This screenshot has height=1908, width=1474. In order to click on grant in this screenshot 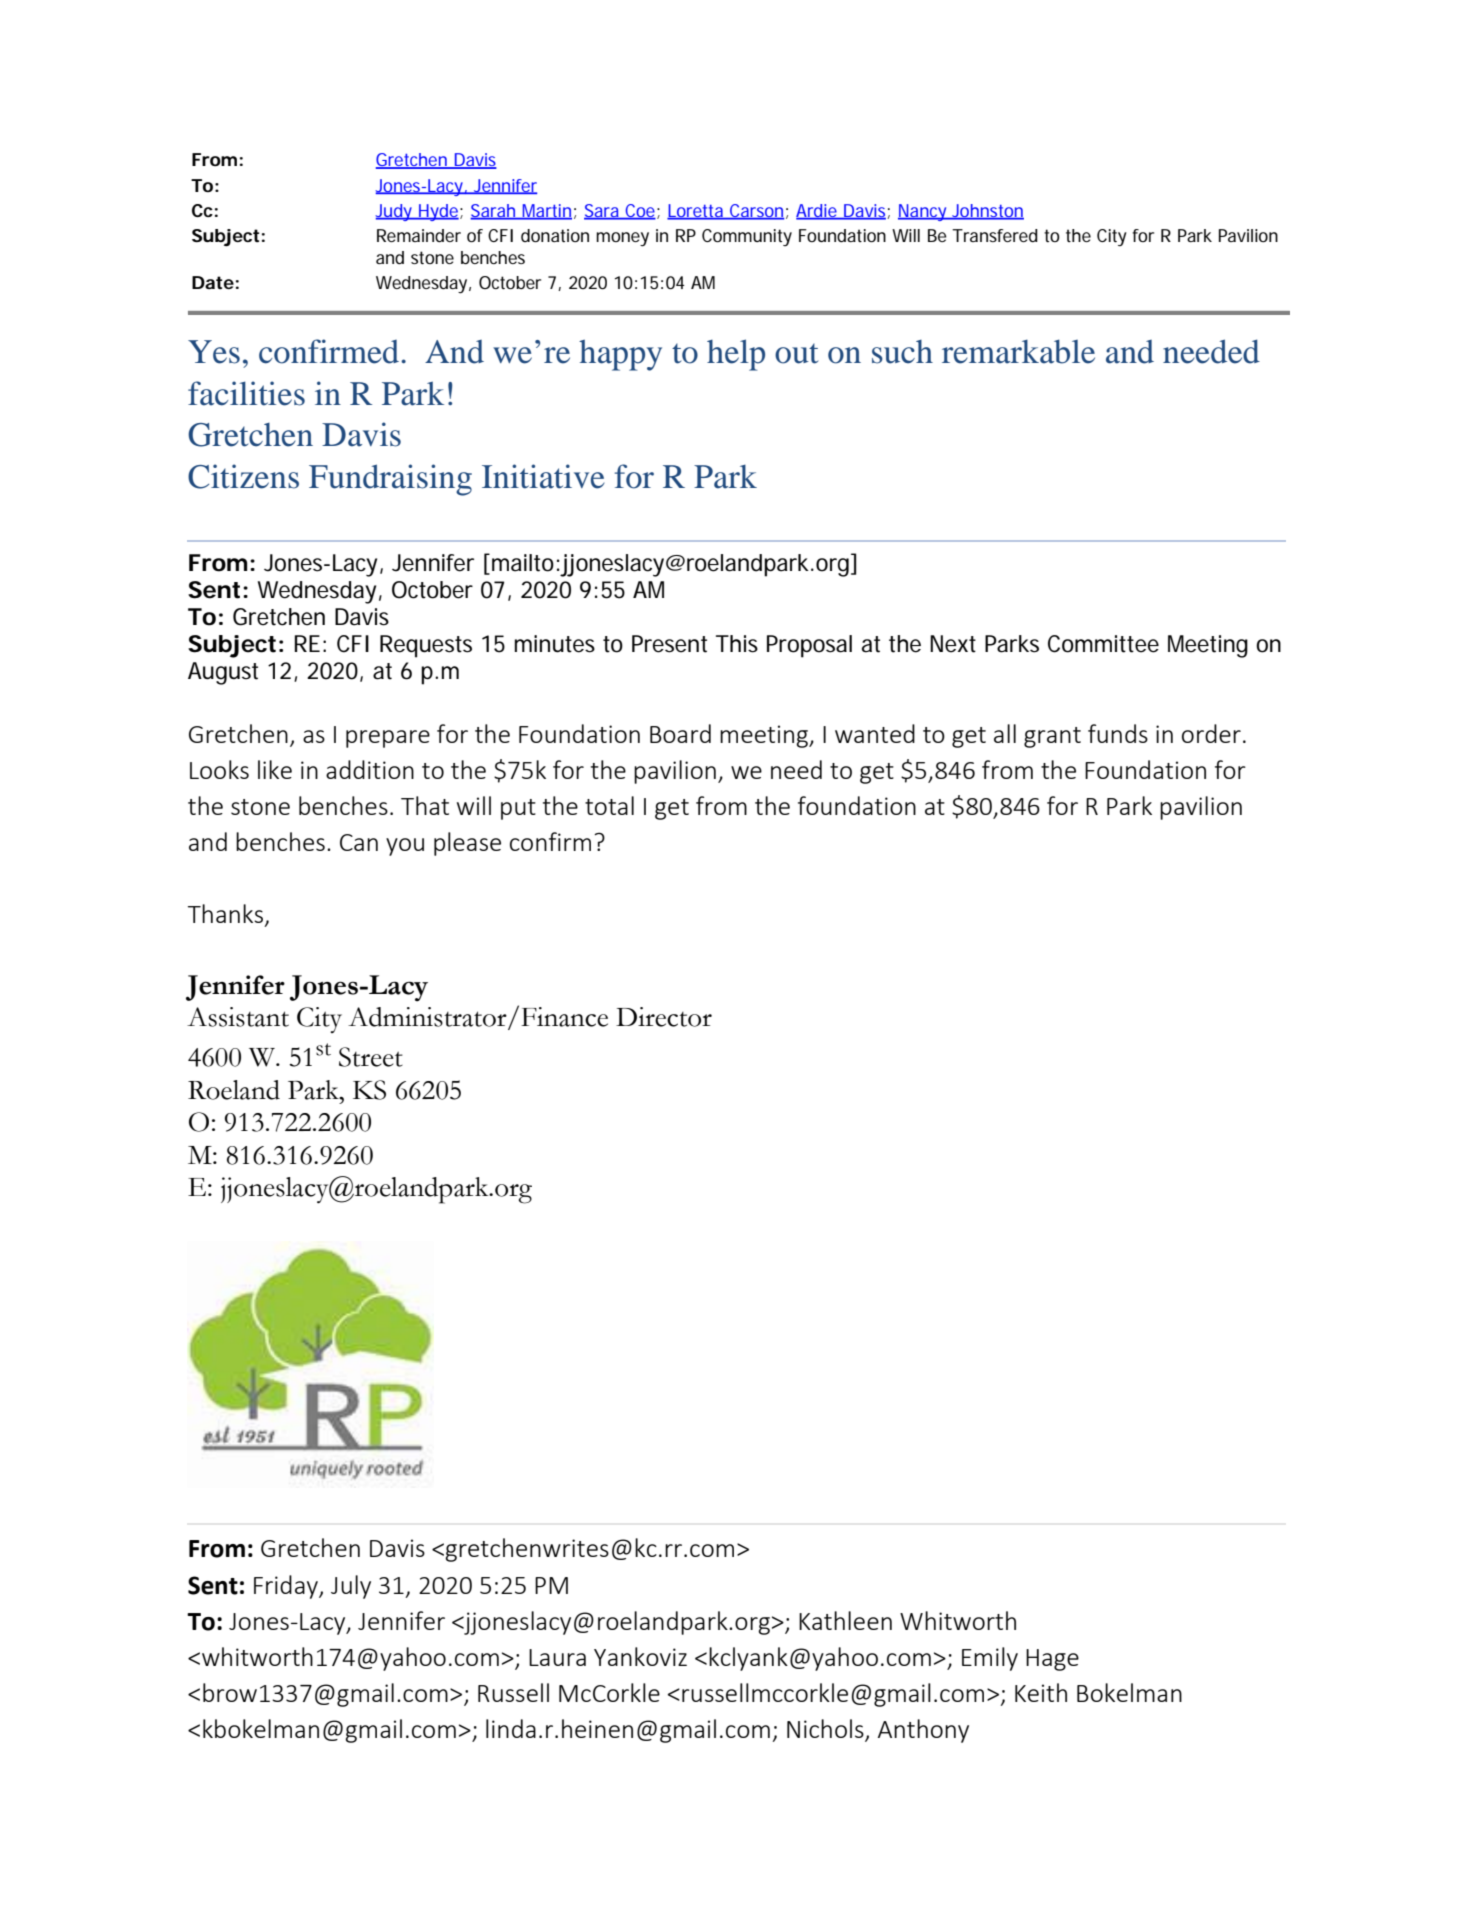, I will do `click(1052, 737)`.
